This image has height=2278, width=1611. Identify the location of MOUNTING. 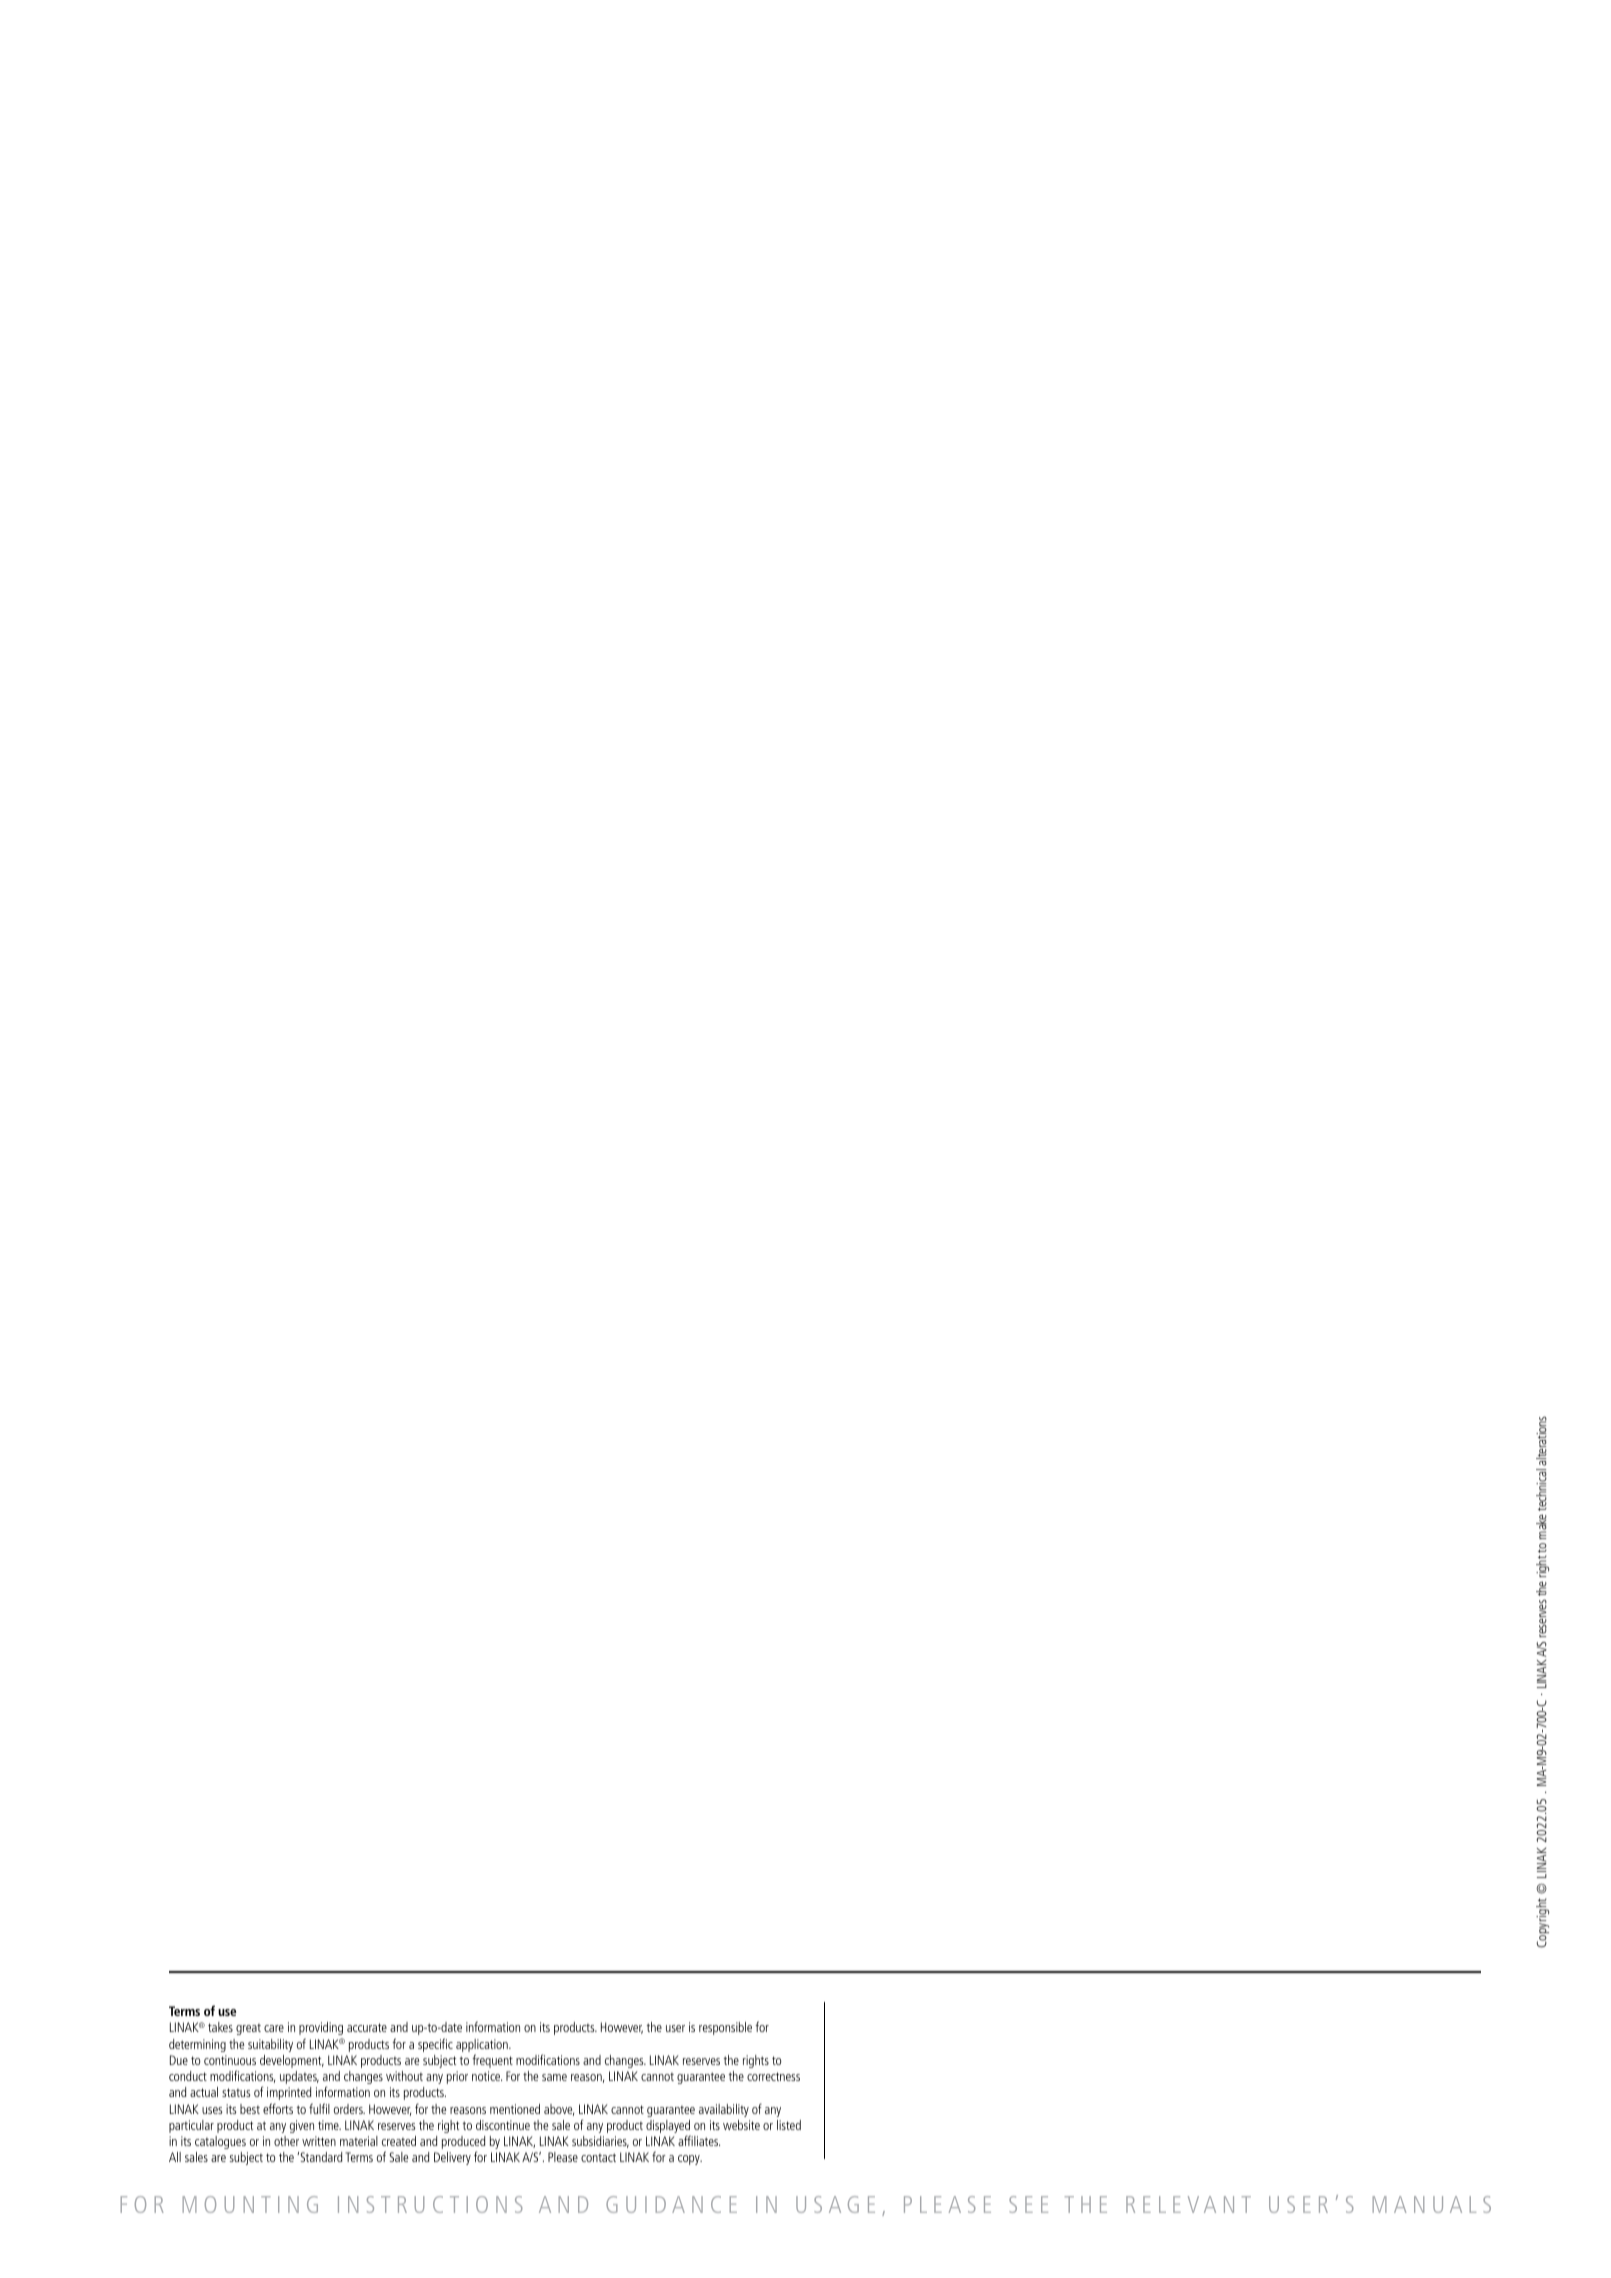
(250, 2204).
